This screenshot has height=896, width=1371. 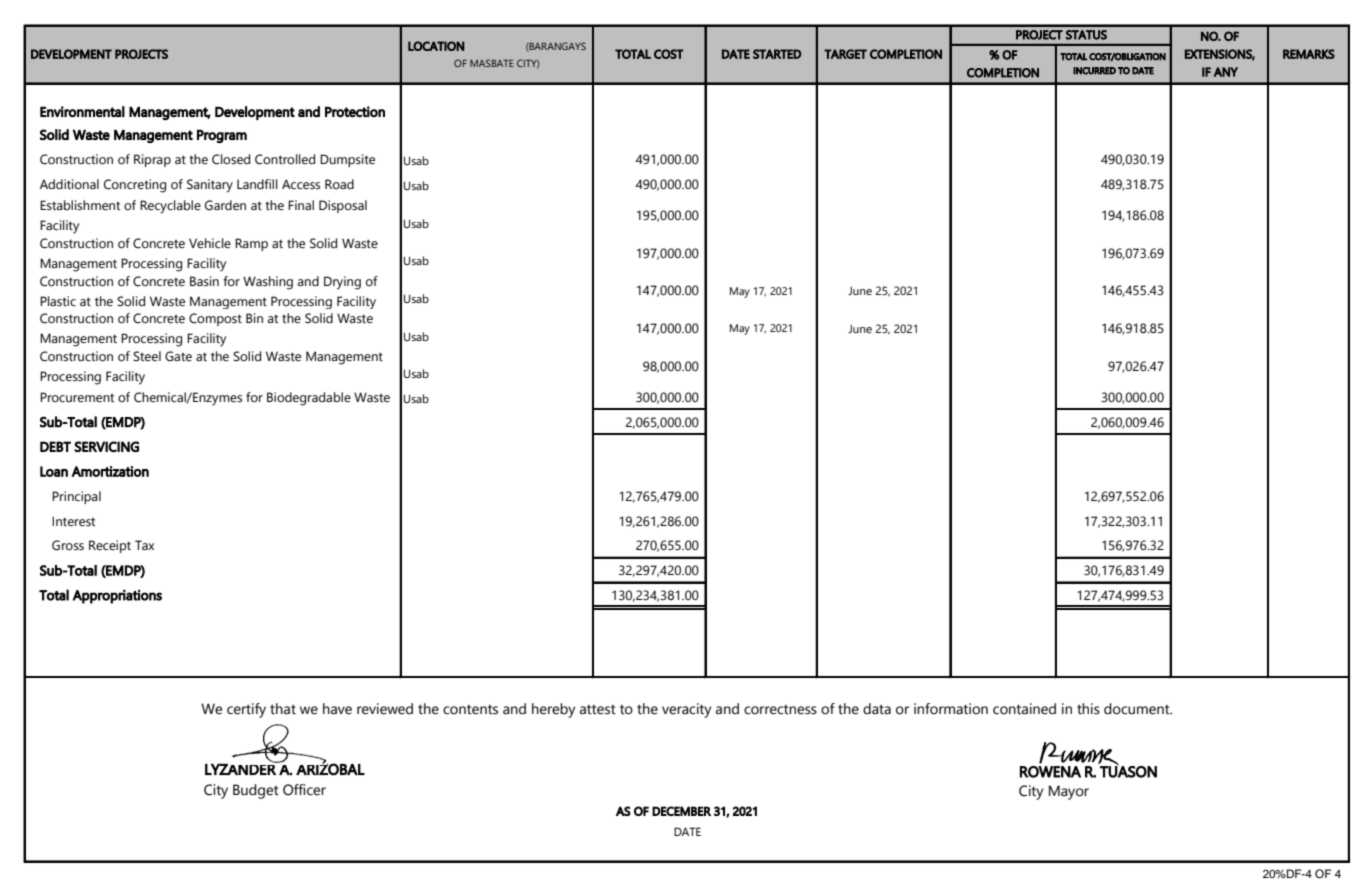 I want to click on Biodegradable, so click(x=309, y=399).
